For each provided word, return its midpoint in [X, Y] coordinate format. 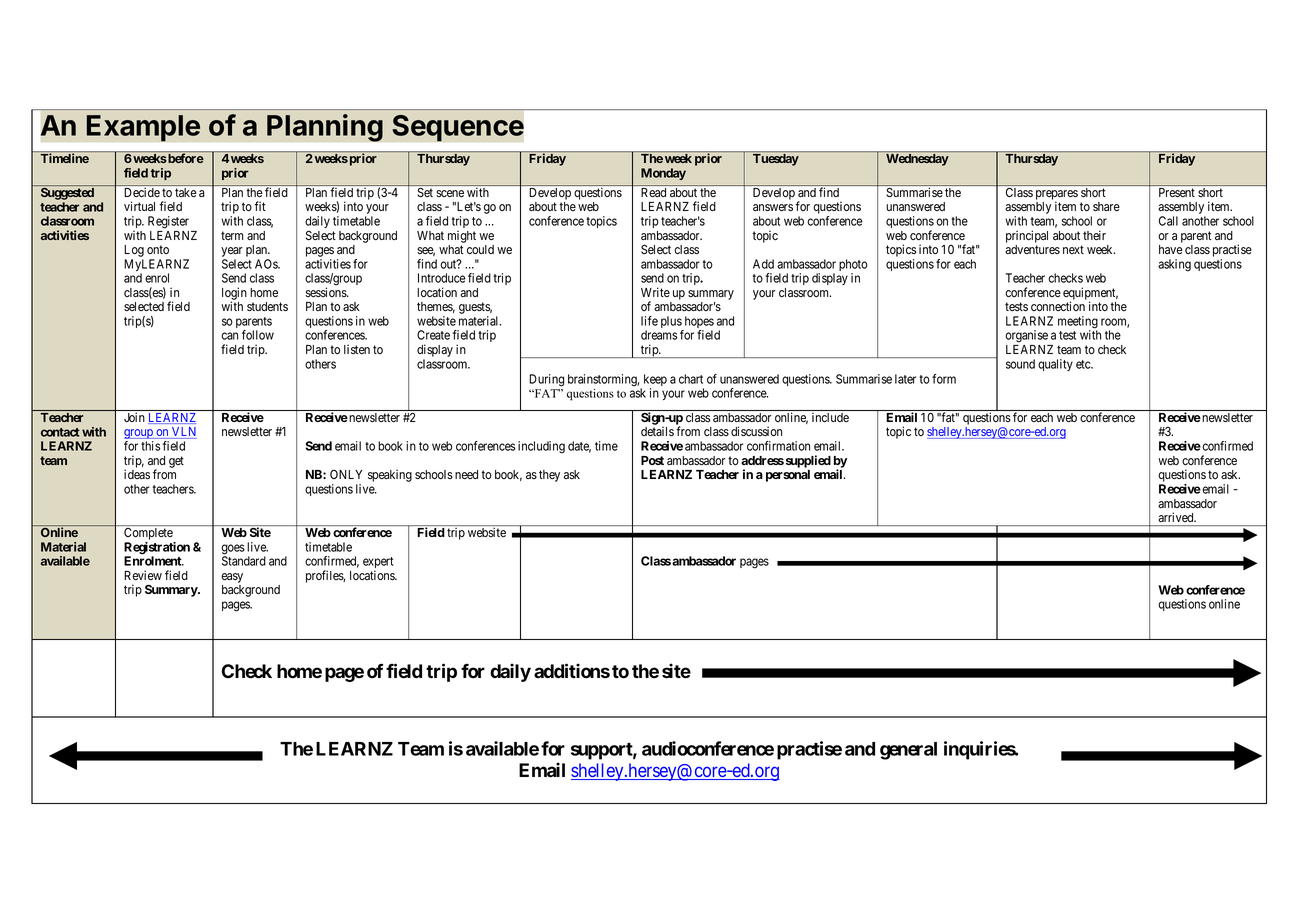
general [908, 751]
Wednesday [917, 160]
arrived [1177, 517]
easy [232, 578]
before [185, 158]
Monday [663, 174]
